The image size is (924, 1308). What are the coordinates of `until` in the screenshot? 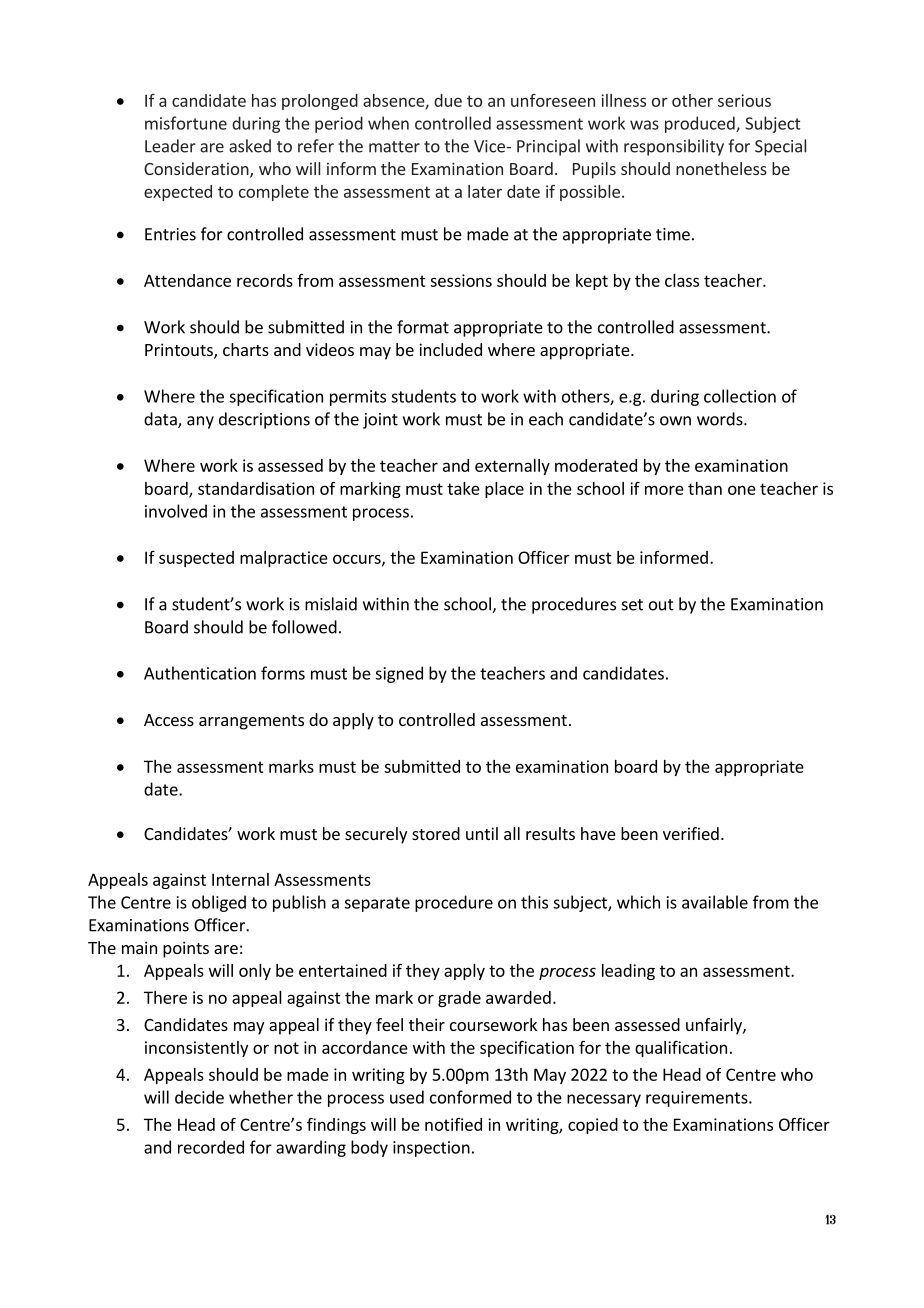 It's located at (482, 833).
